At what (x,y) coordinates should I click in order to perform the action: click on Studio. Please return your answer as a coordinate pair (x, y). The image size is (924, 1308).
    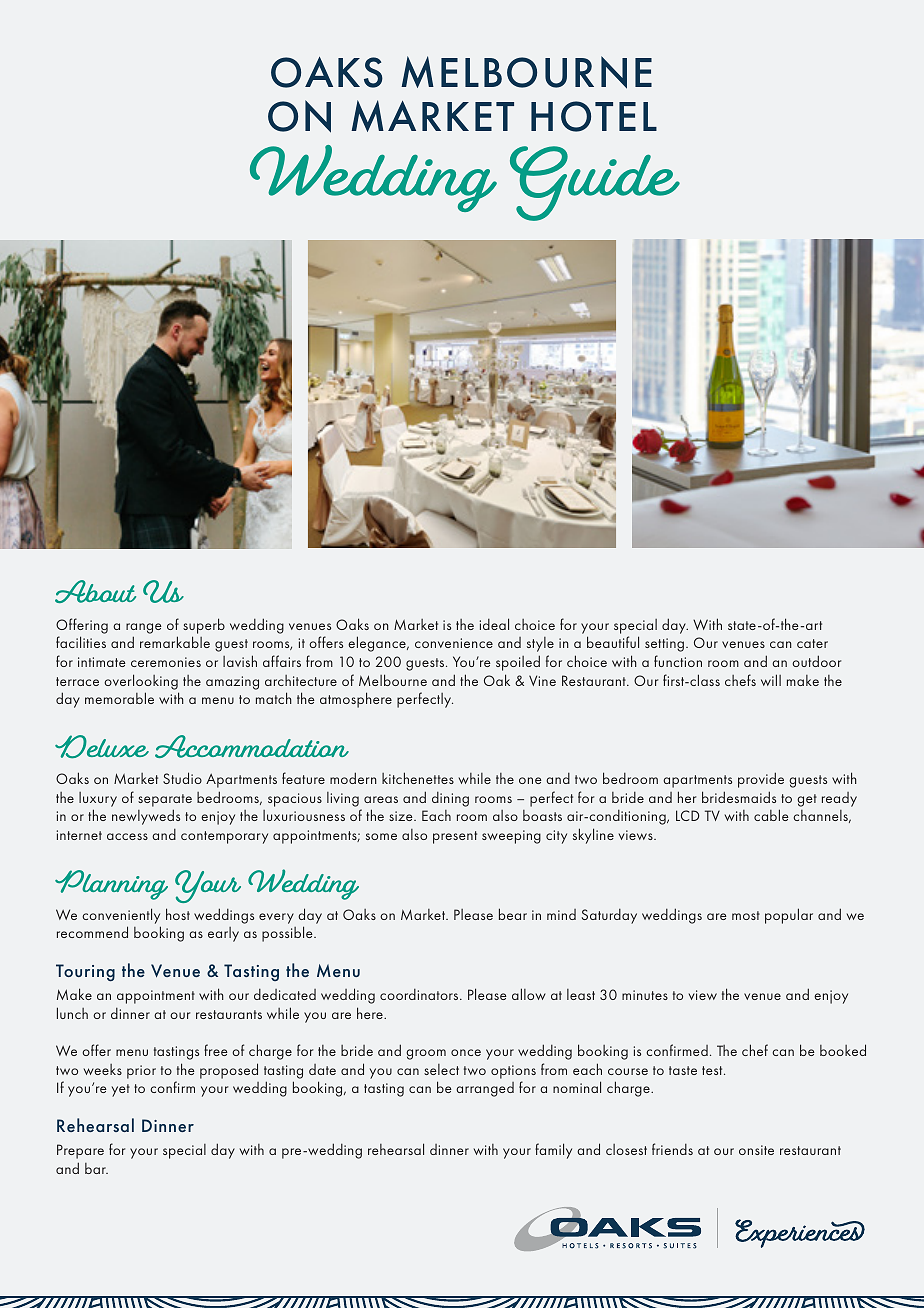
    Looking at the image, I should click on (182, 778).
